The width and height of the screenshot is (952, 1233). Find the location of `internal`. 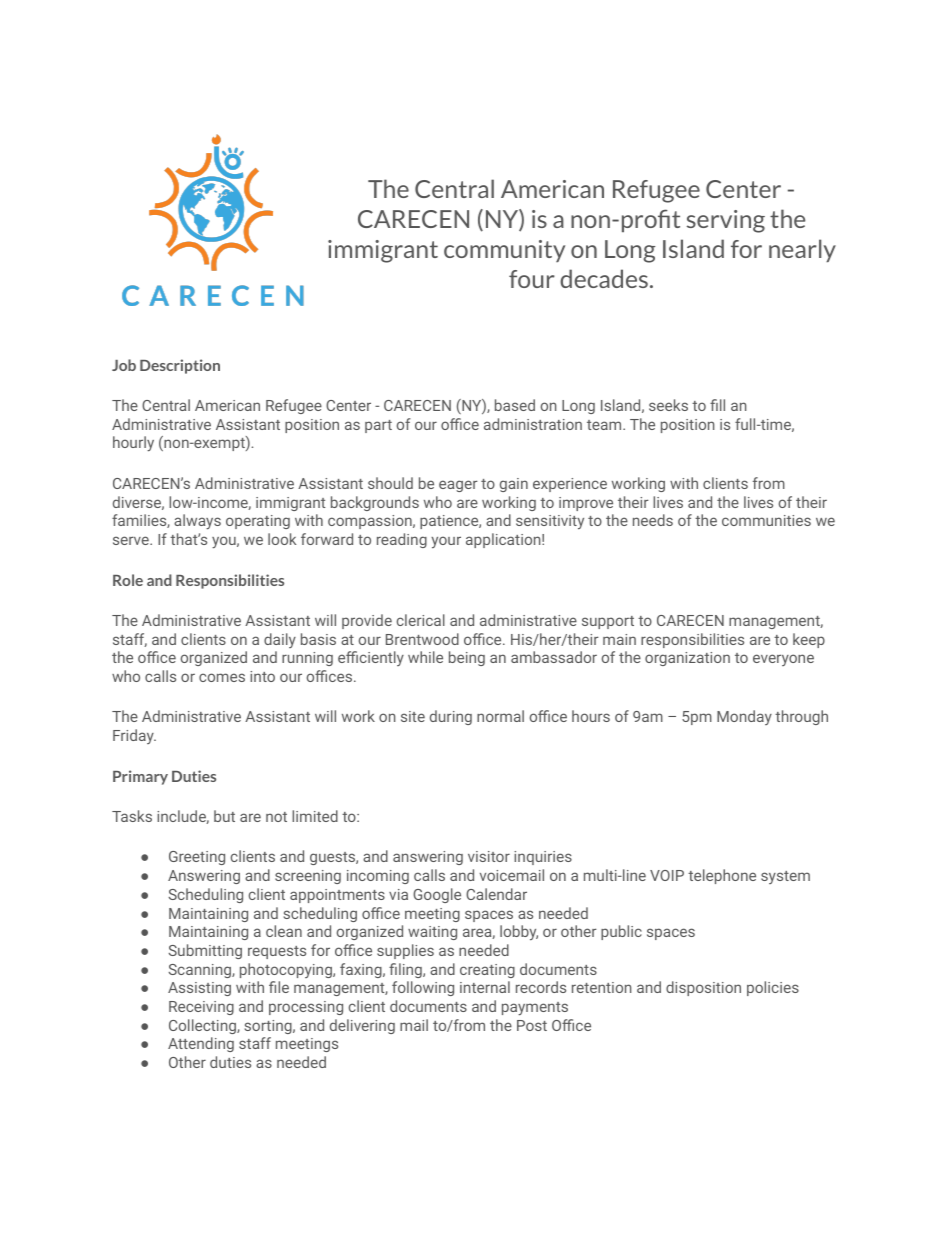

internal is located at coordinates (485, 987).
